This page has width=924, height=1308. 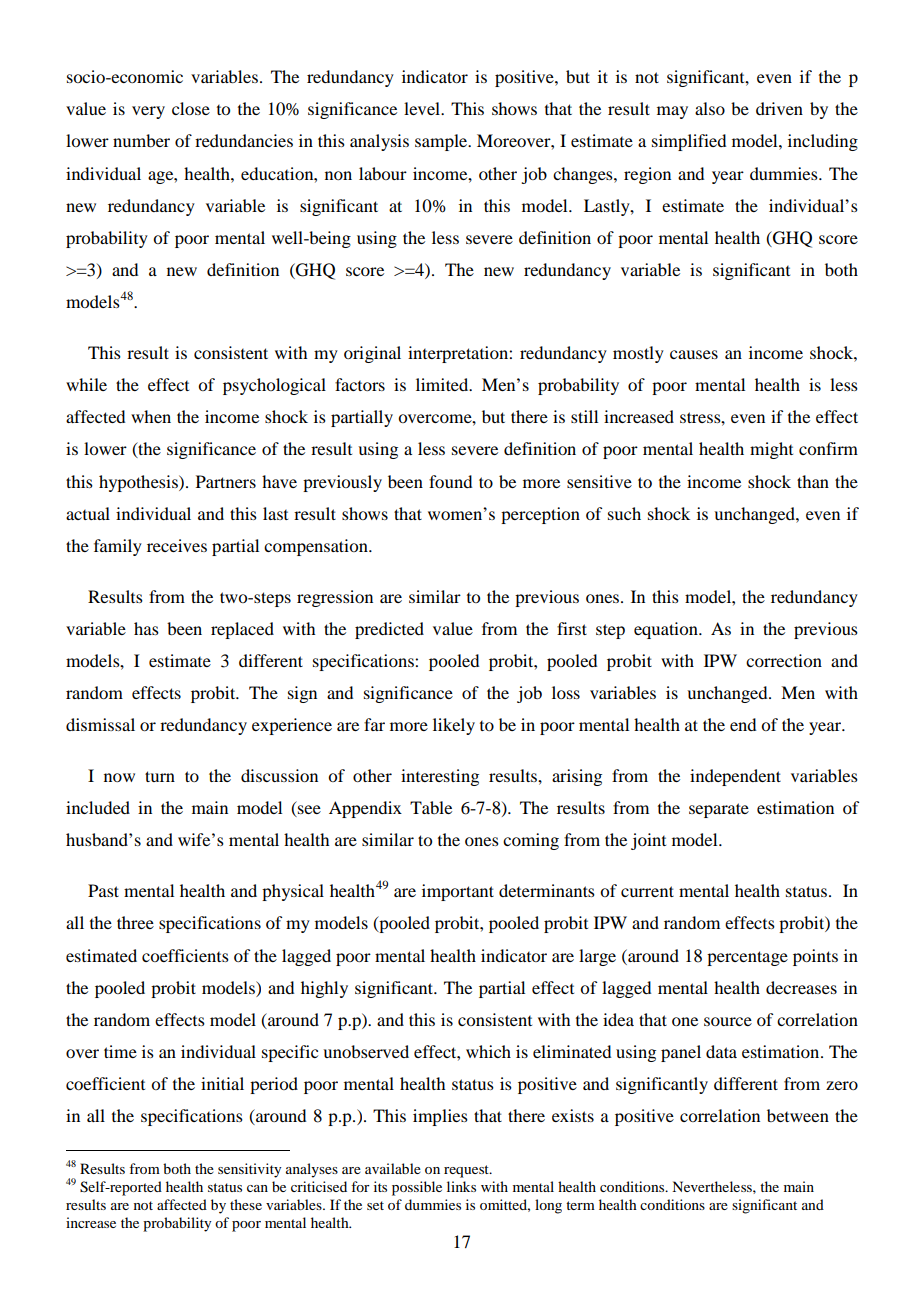 What do you see at coordinates (177, 545) in the page?
I see `receives` at bounding box center [177, 545].
